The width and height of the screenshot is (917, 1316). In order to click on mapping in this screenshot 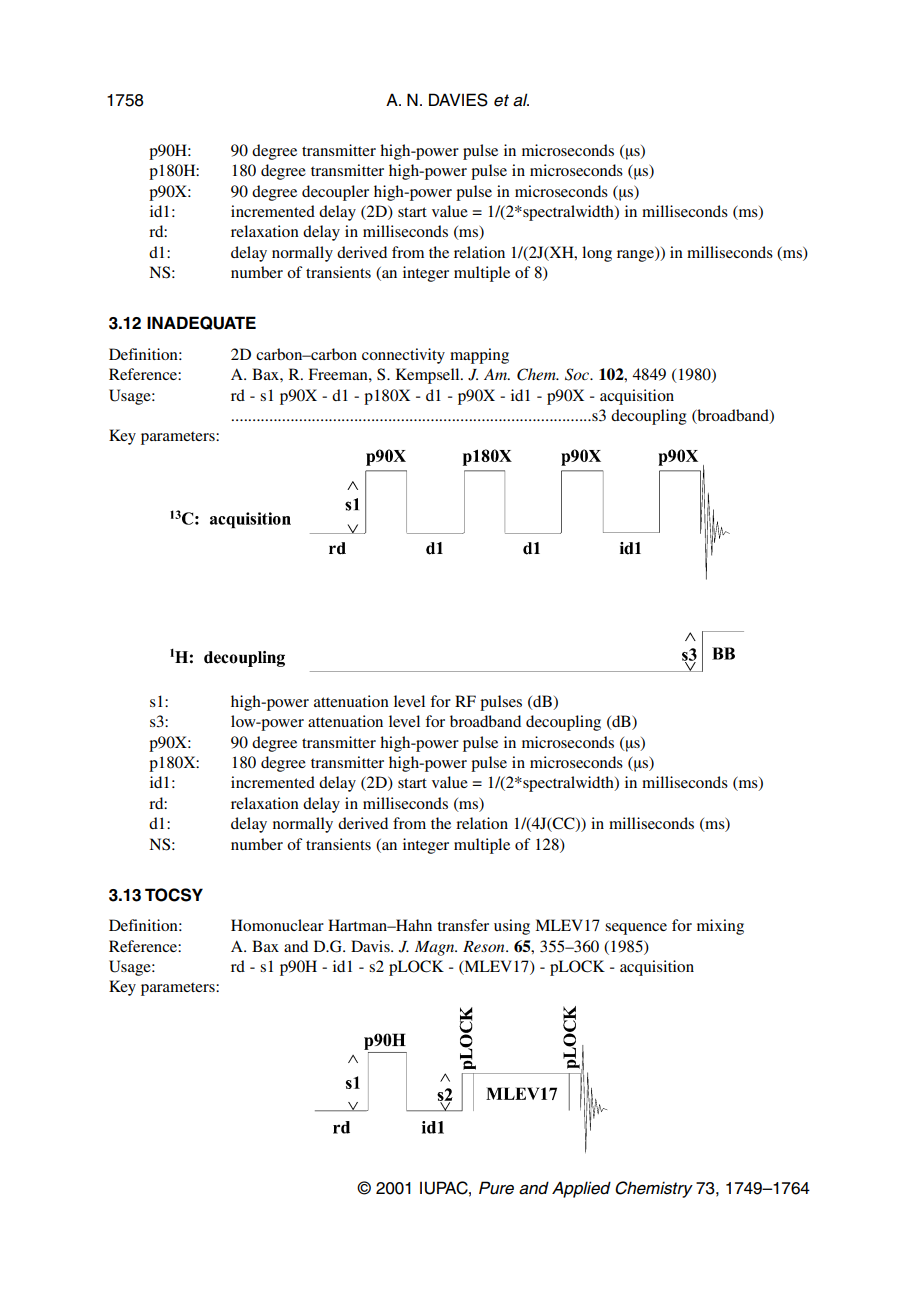, I will do `click(479, 356)`.
